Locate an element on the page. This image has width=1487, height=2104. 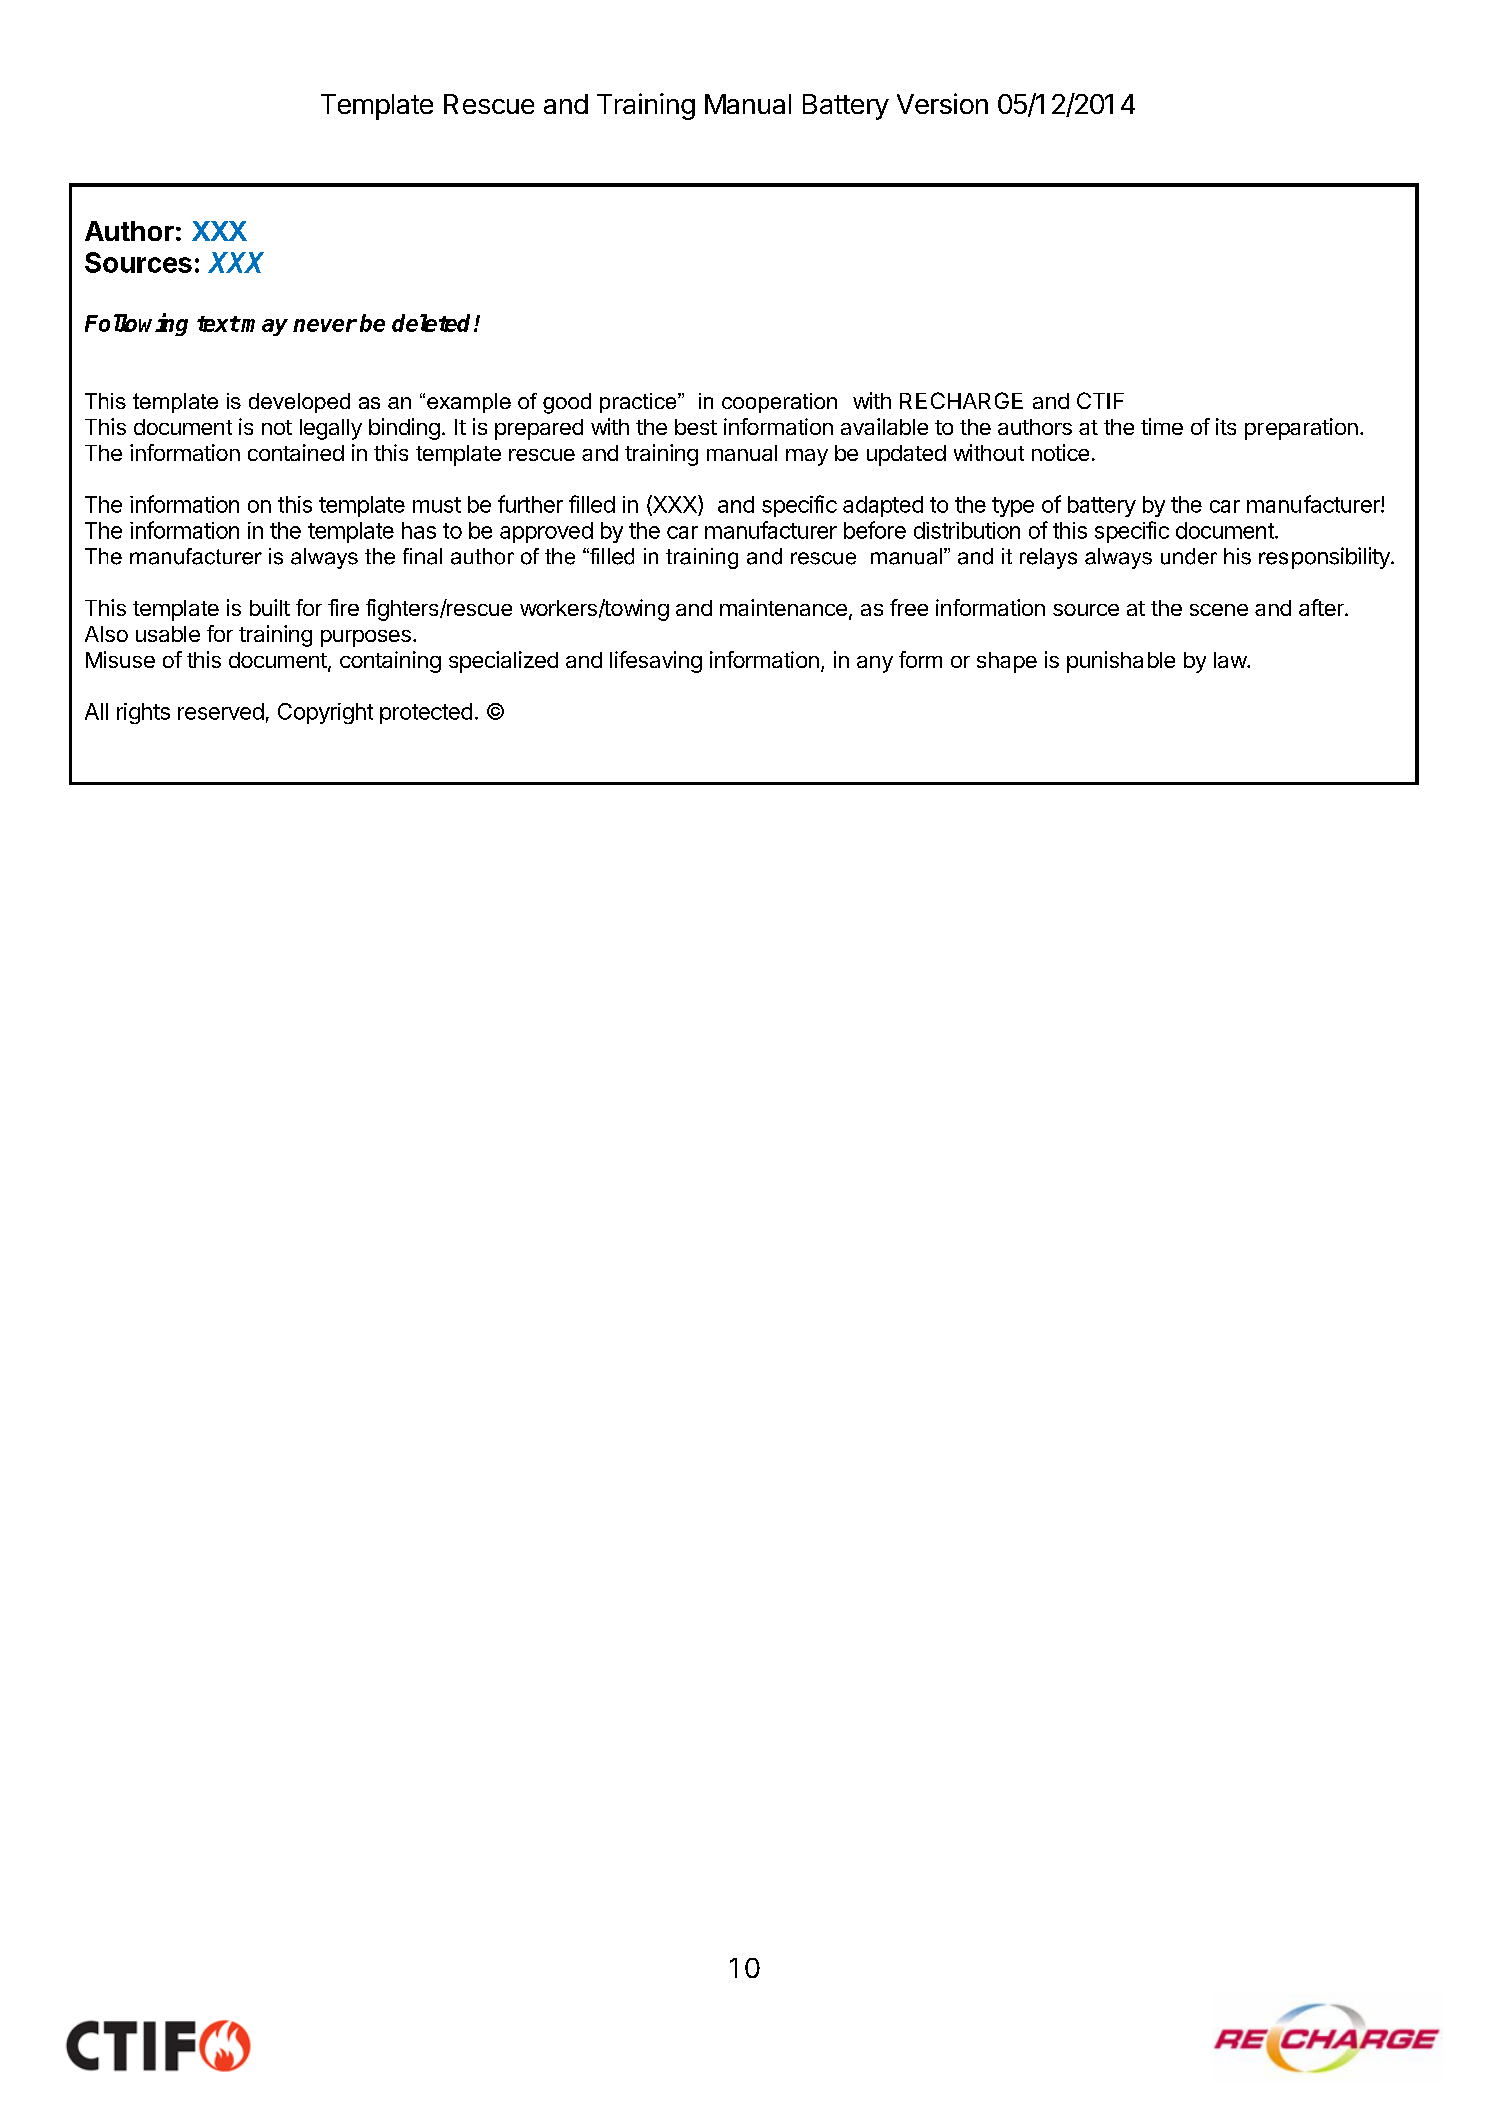
developed is located at coordinates (299, 403).
